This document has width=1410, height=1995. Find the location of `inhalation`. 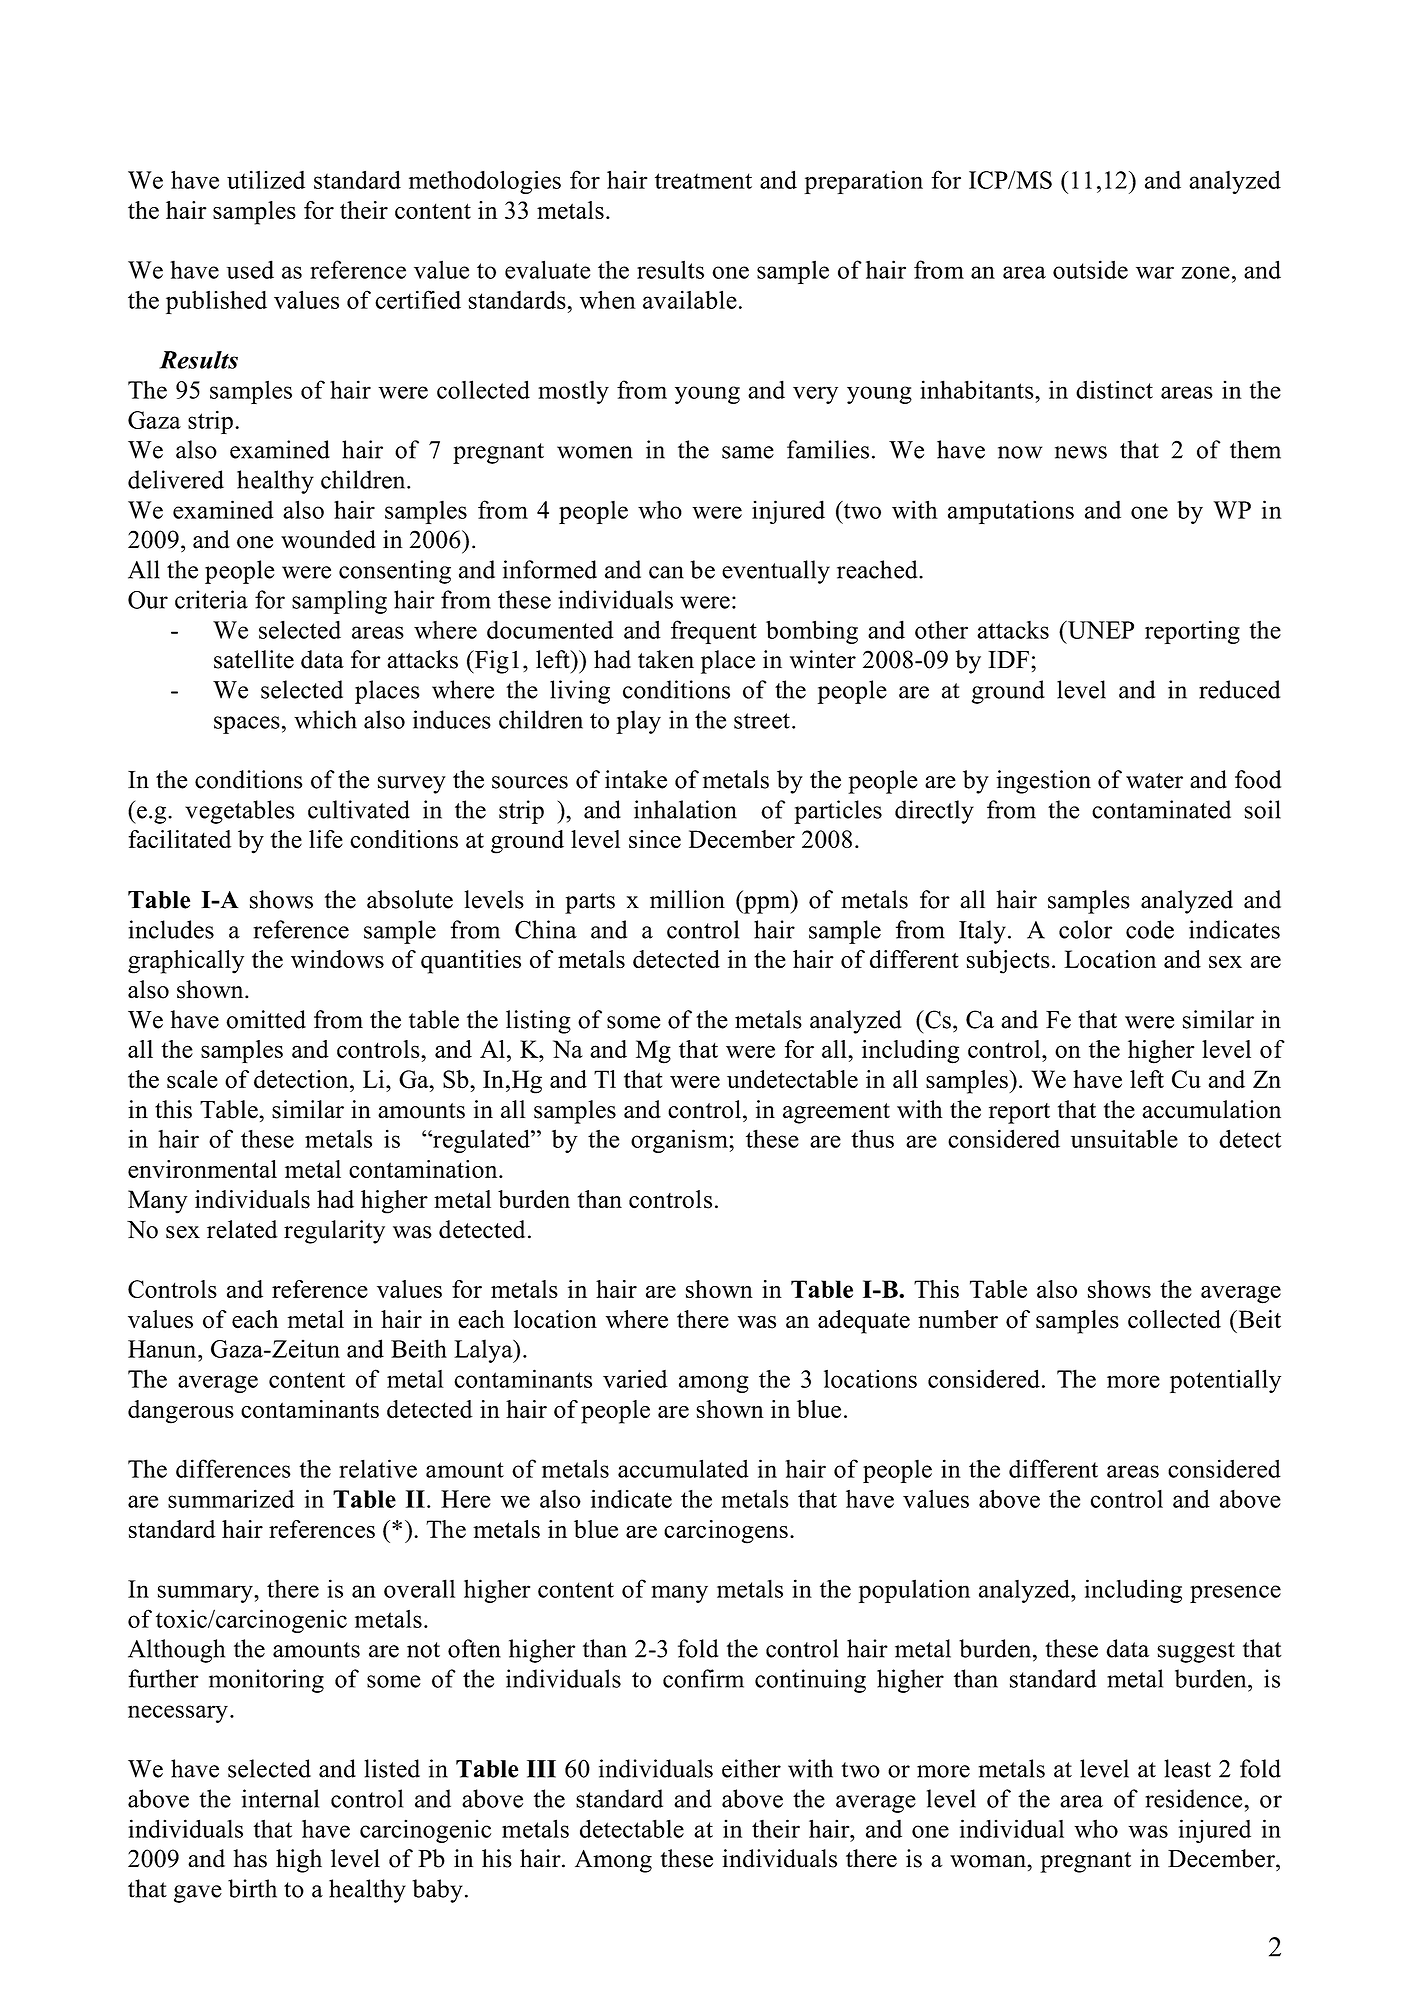

inhalation is located at coordinates (685, 809).
